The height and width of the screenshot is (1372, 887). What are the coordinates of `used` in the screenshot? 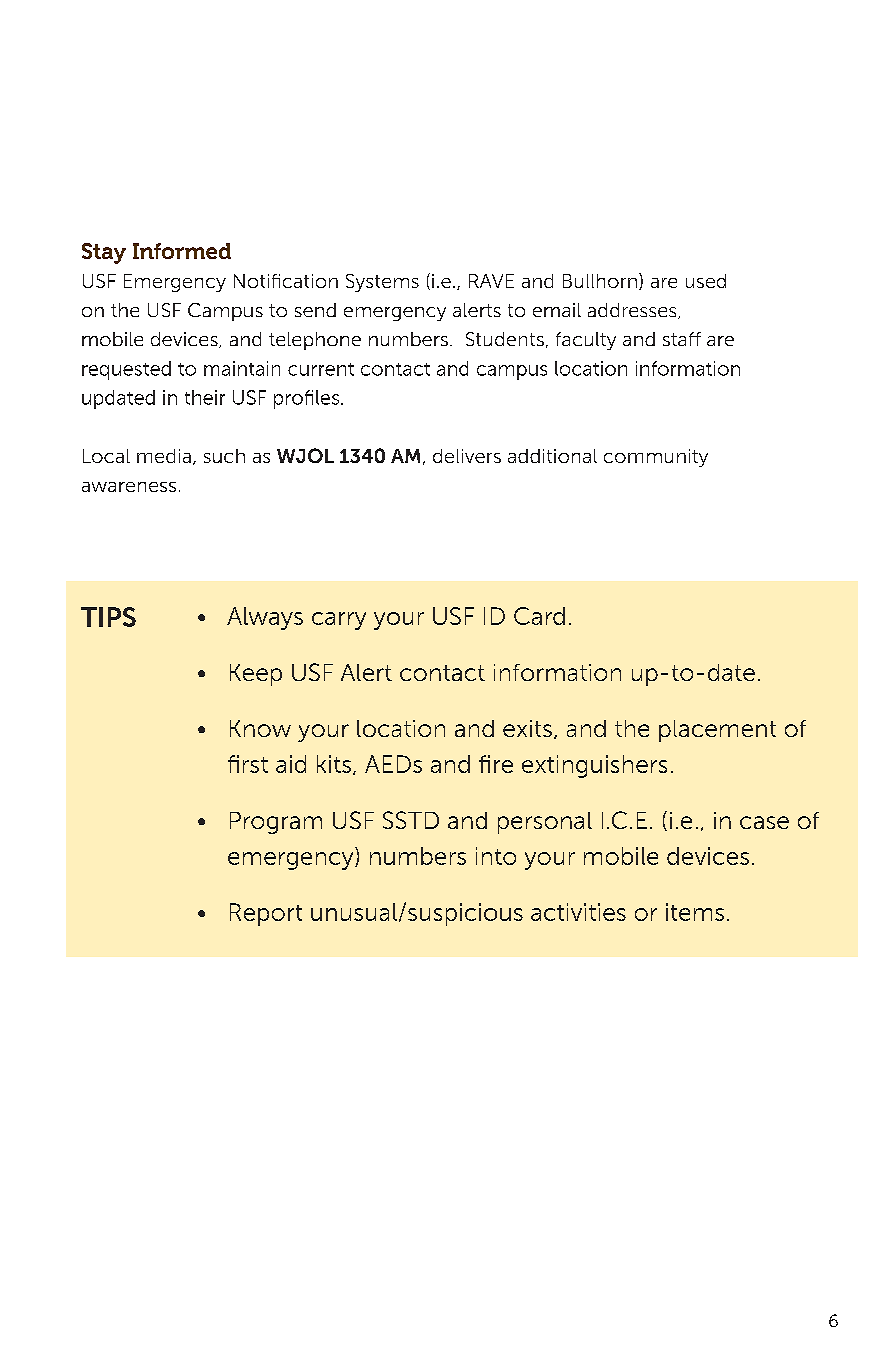 It's located at (706, 281).
